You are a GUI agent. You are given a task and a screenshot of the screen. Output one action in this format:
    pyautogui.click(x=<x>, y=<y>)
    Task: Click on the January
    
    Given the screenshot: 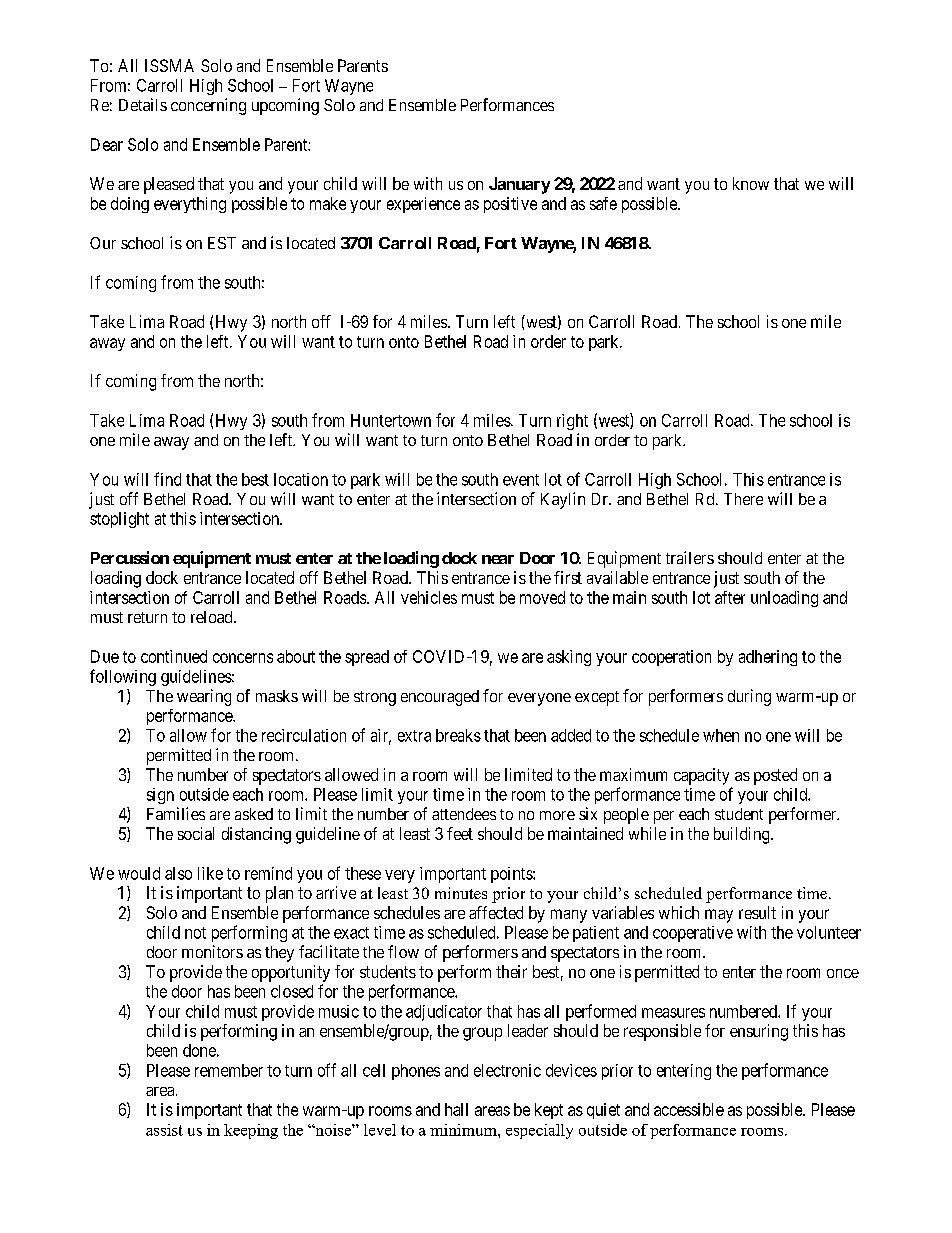 What is the action you would take?
    pyautogui.click(x=519, y=185)
